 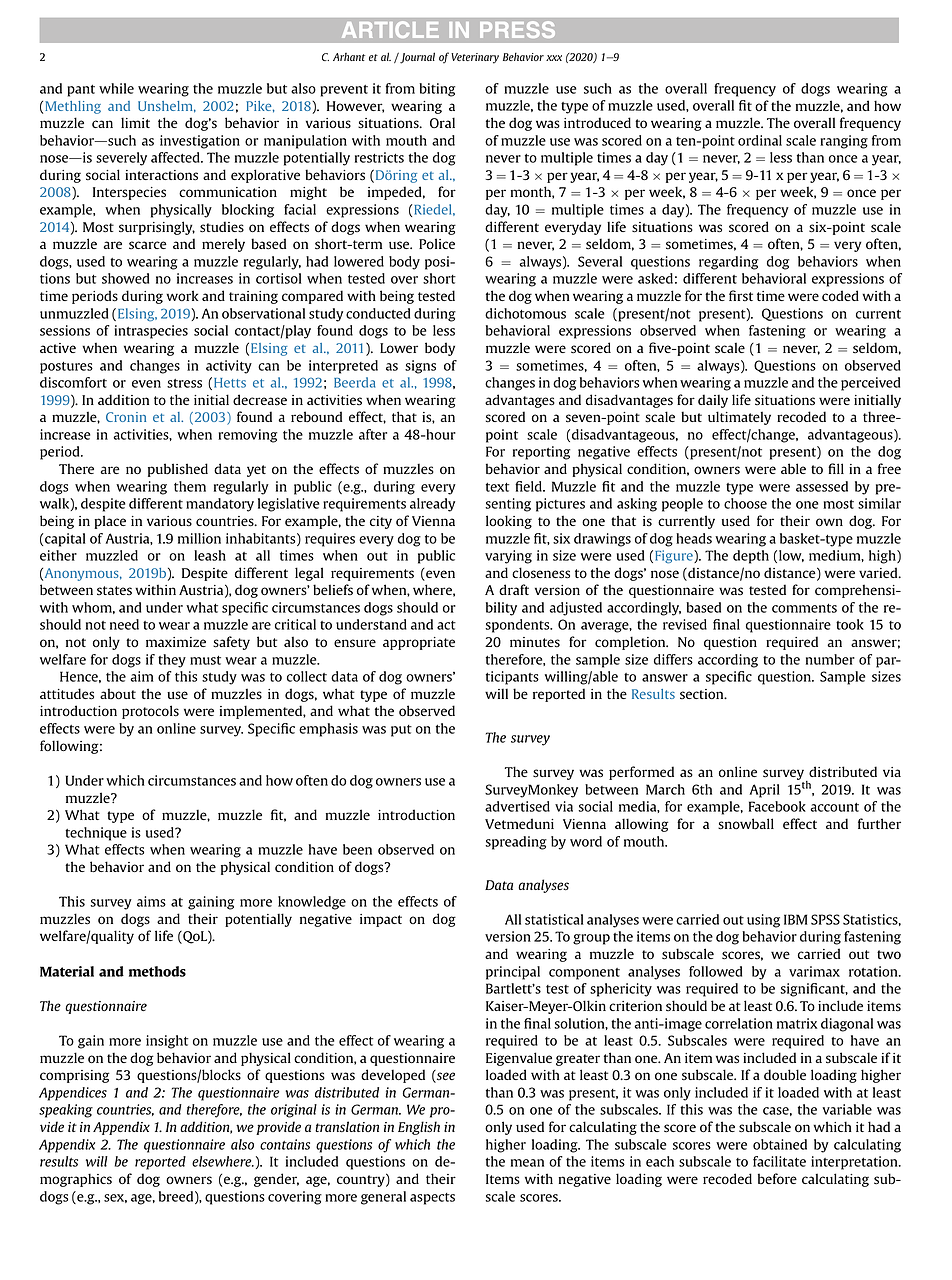 What do you see at coordinates (276, 1180) in the screenshot?
I see `gender` at bounding box center [276, 1180].
